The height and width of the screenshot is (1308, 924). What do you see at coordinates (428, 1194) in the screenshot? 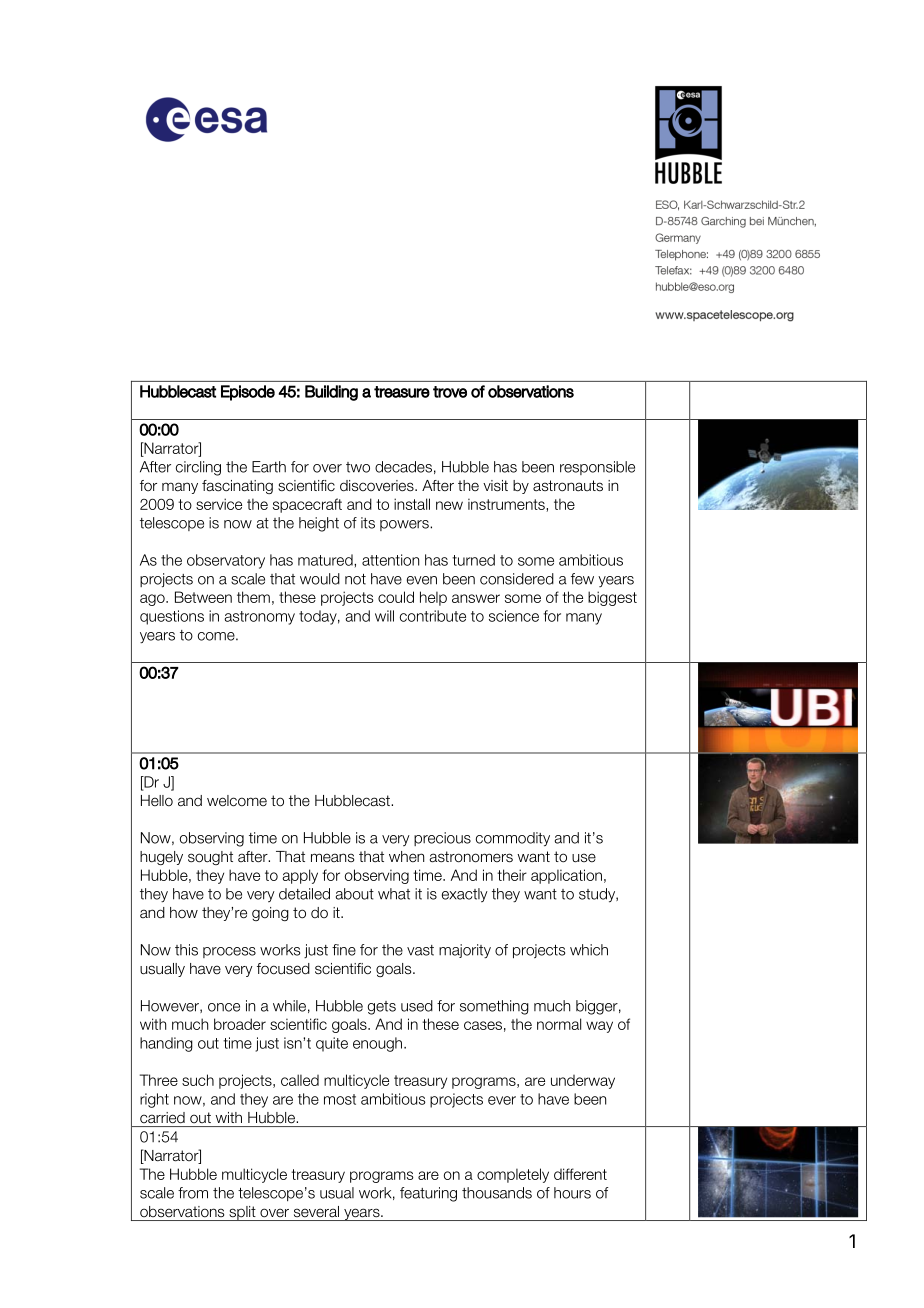
I see `featuring` at bounding box center [428, 1194].
